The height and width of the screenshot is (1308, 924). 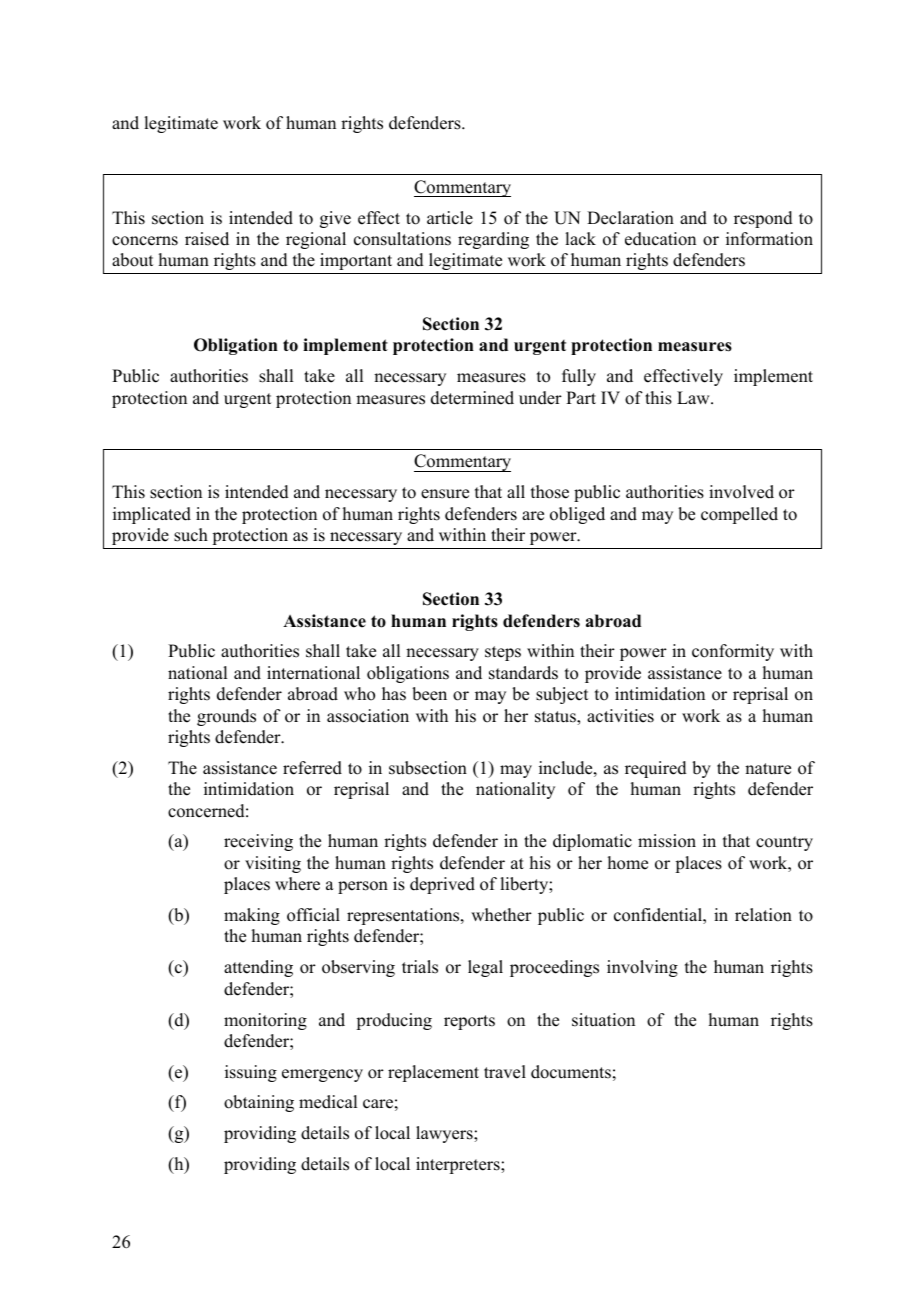 I want to click on raised, so click(x=207, y=239).
